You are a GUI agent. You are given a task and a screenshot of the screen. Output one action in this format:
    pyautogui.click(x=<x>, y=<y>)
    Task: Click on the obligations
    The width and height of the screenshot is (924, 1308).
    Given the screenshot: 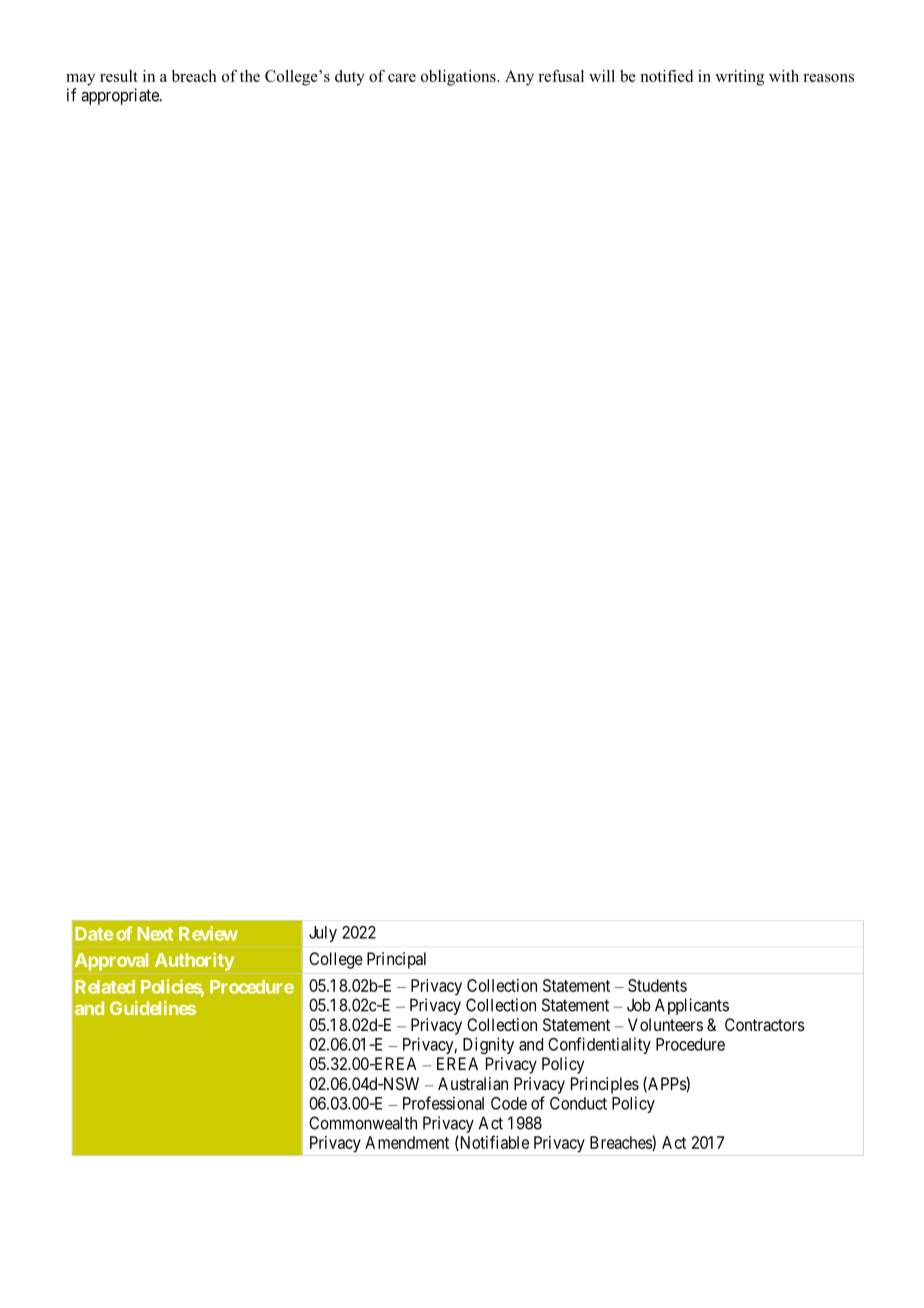 What is the action you would take?
    pyautogui.click(x=459, y=78)
